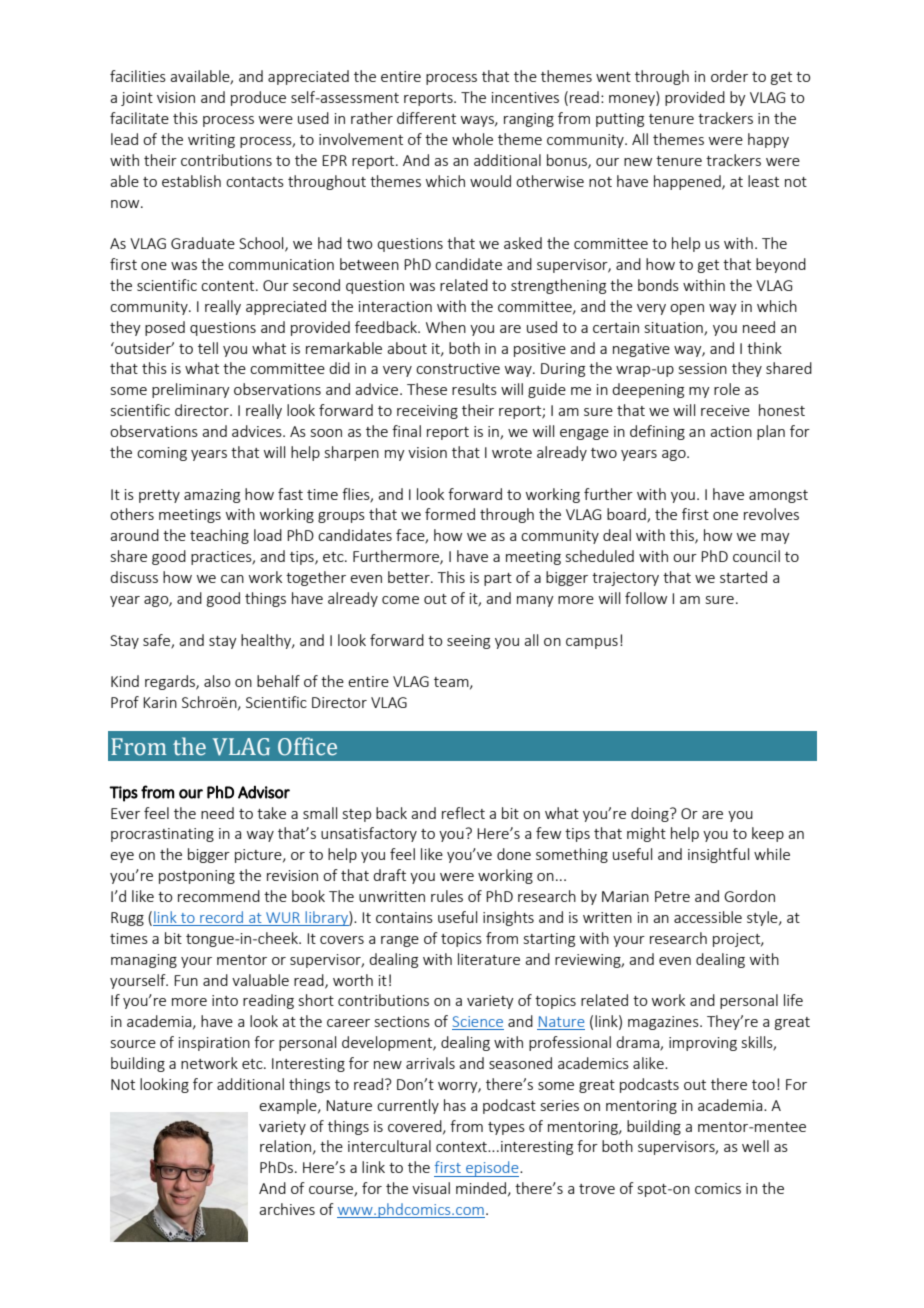 Image resolution: width=924 pixels, height=1308 pixels. What do you see at coordinates (755, 1146) in the image?
I see `well` at bounding box center [755, 1146].
